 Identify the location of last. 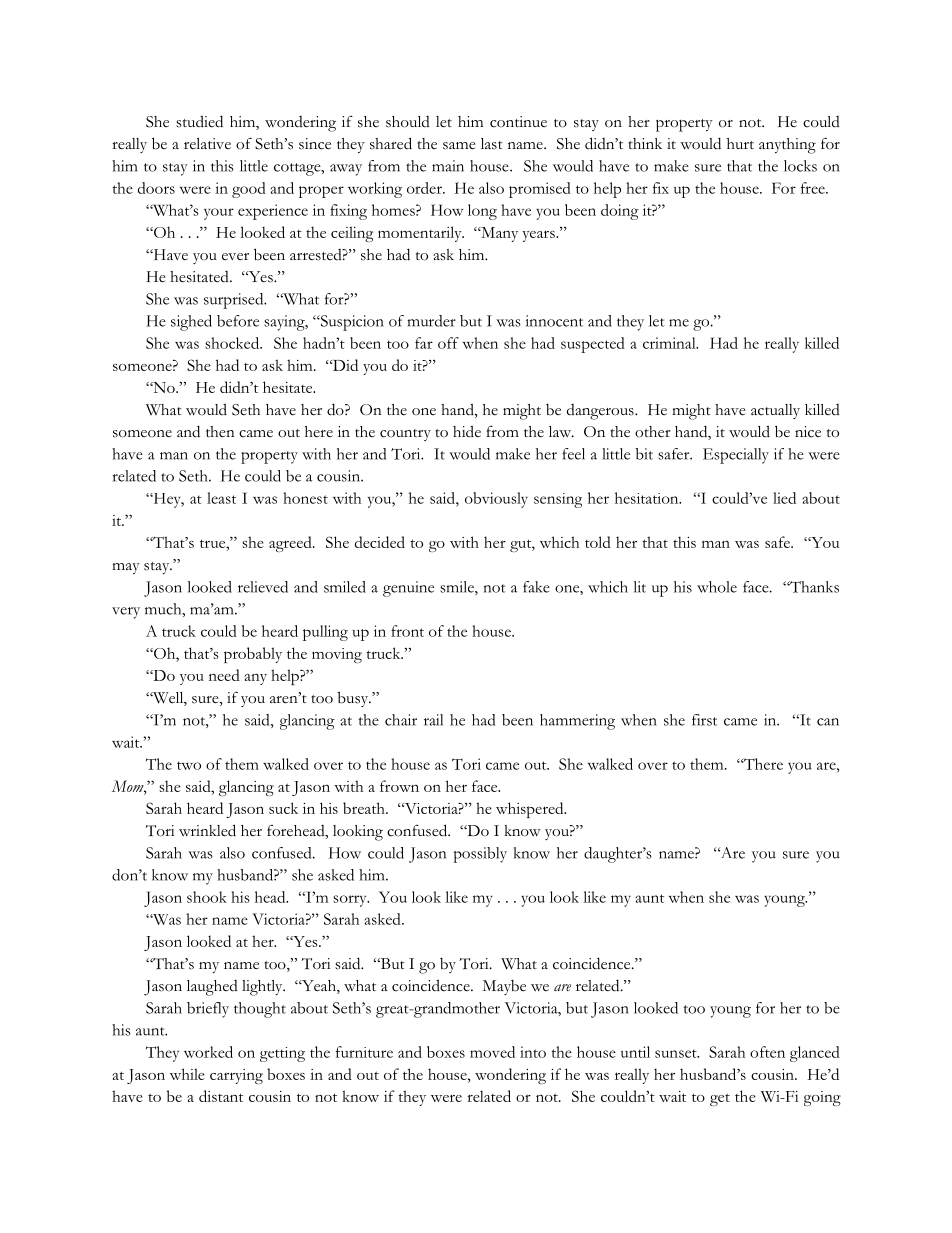
(492, 144).
